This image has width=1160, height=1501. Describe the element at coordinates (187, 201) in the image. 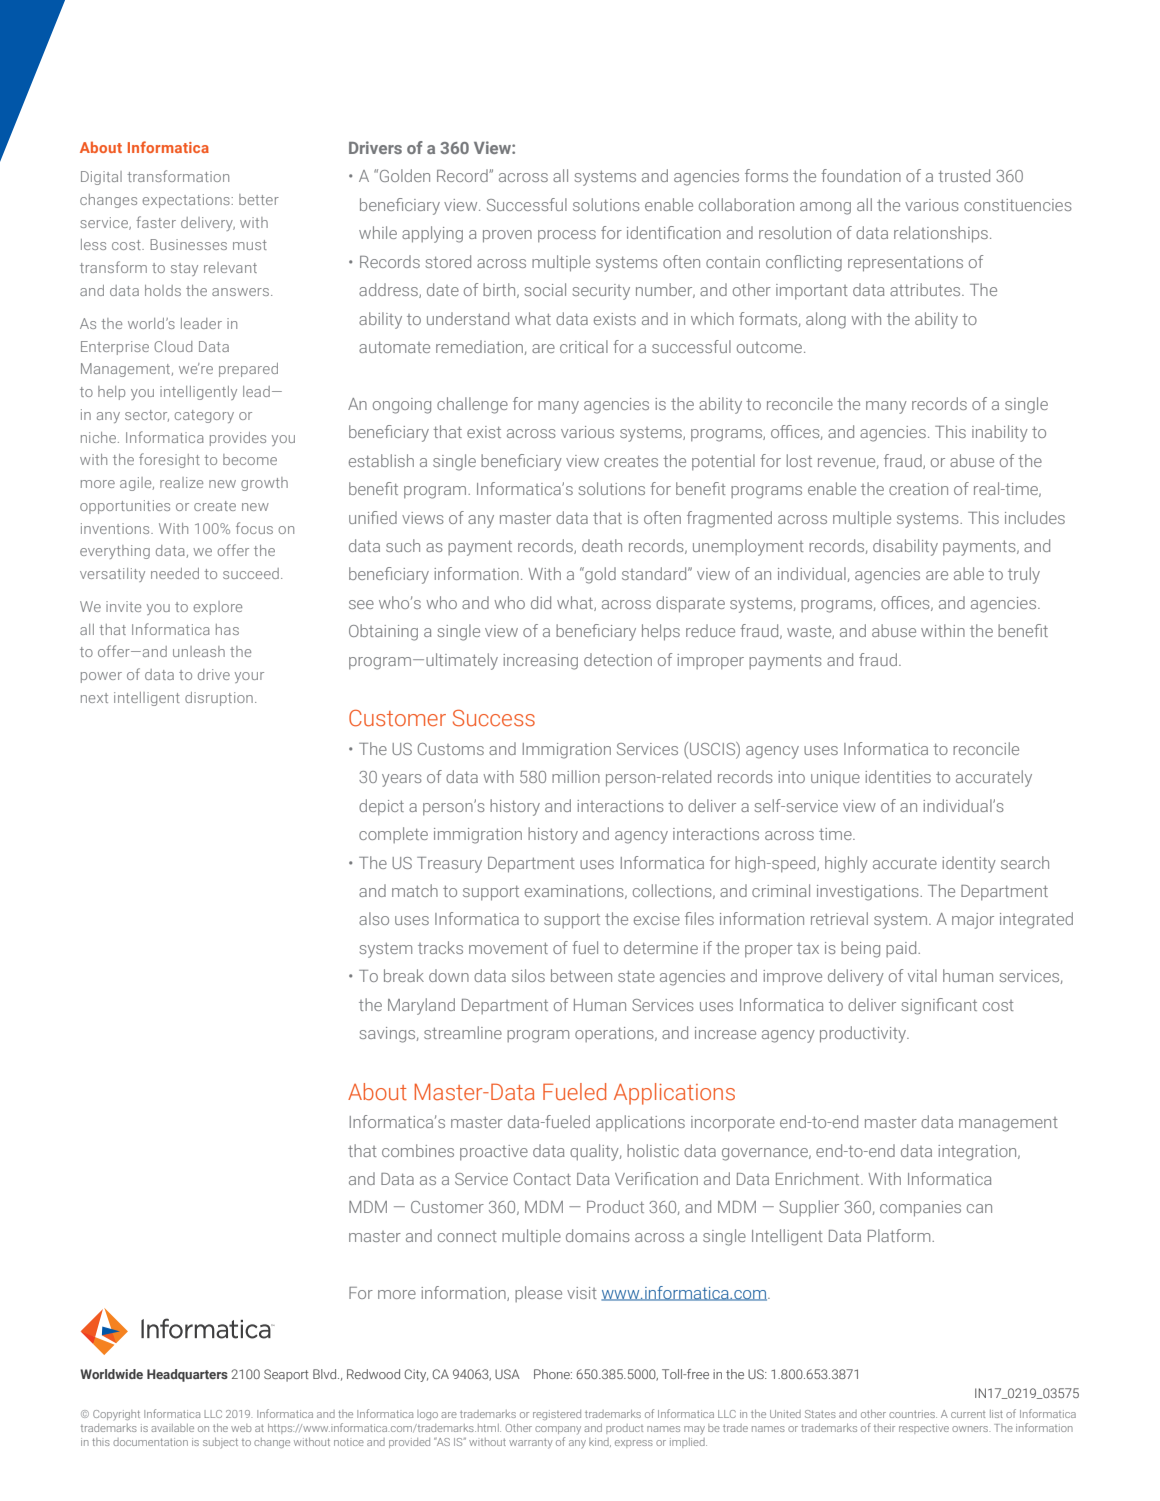

I see `expectations` at that location.
